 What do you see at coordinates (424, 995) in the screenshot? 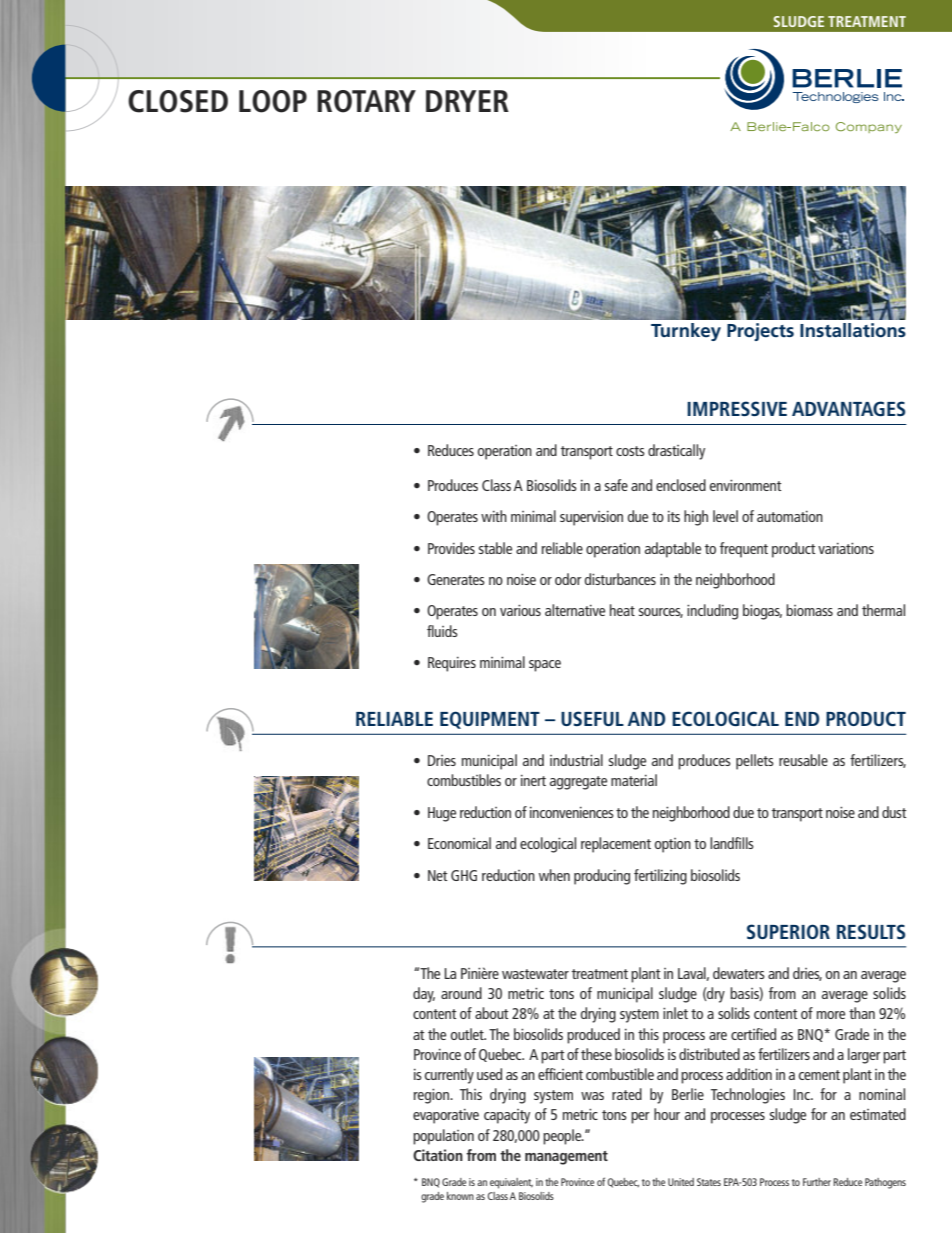
I see `day` at bounding box center [424, 995].
